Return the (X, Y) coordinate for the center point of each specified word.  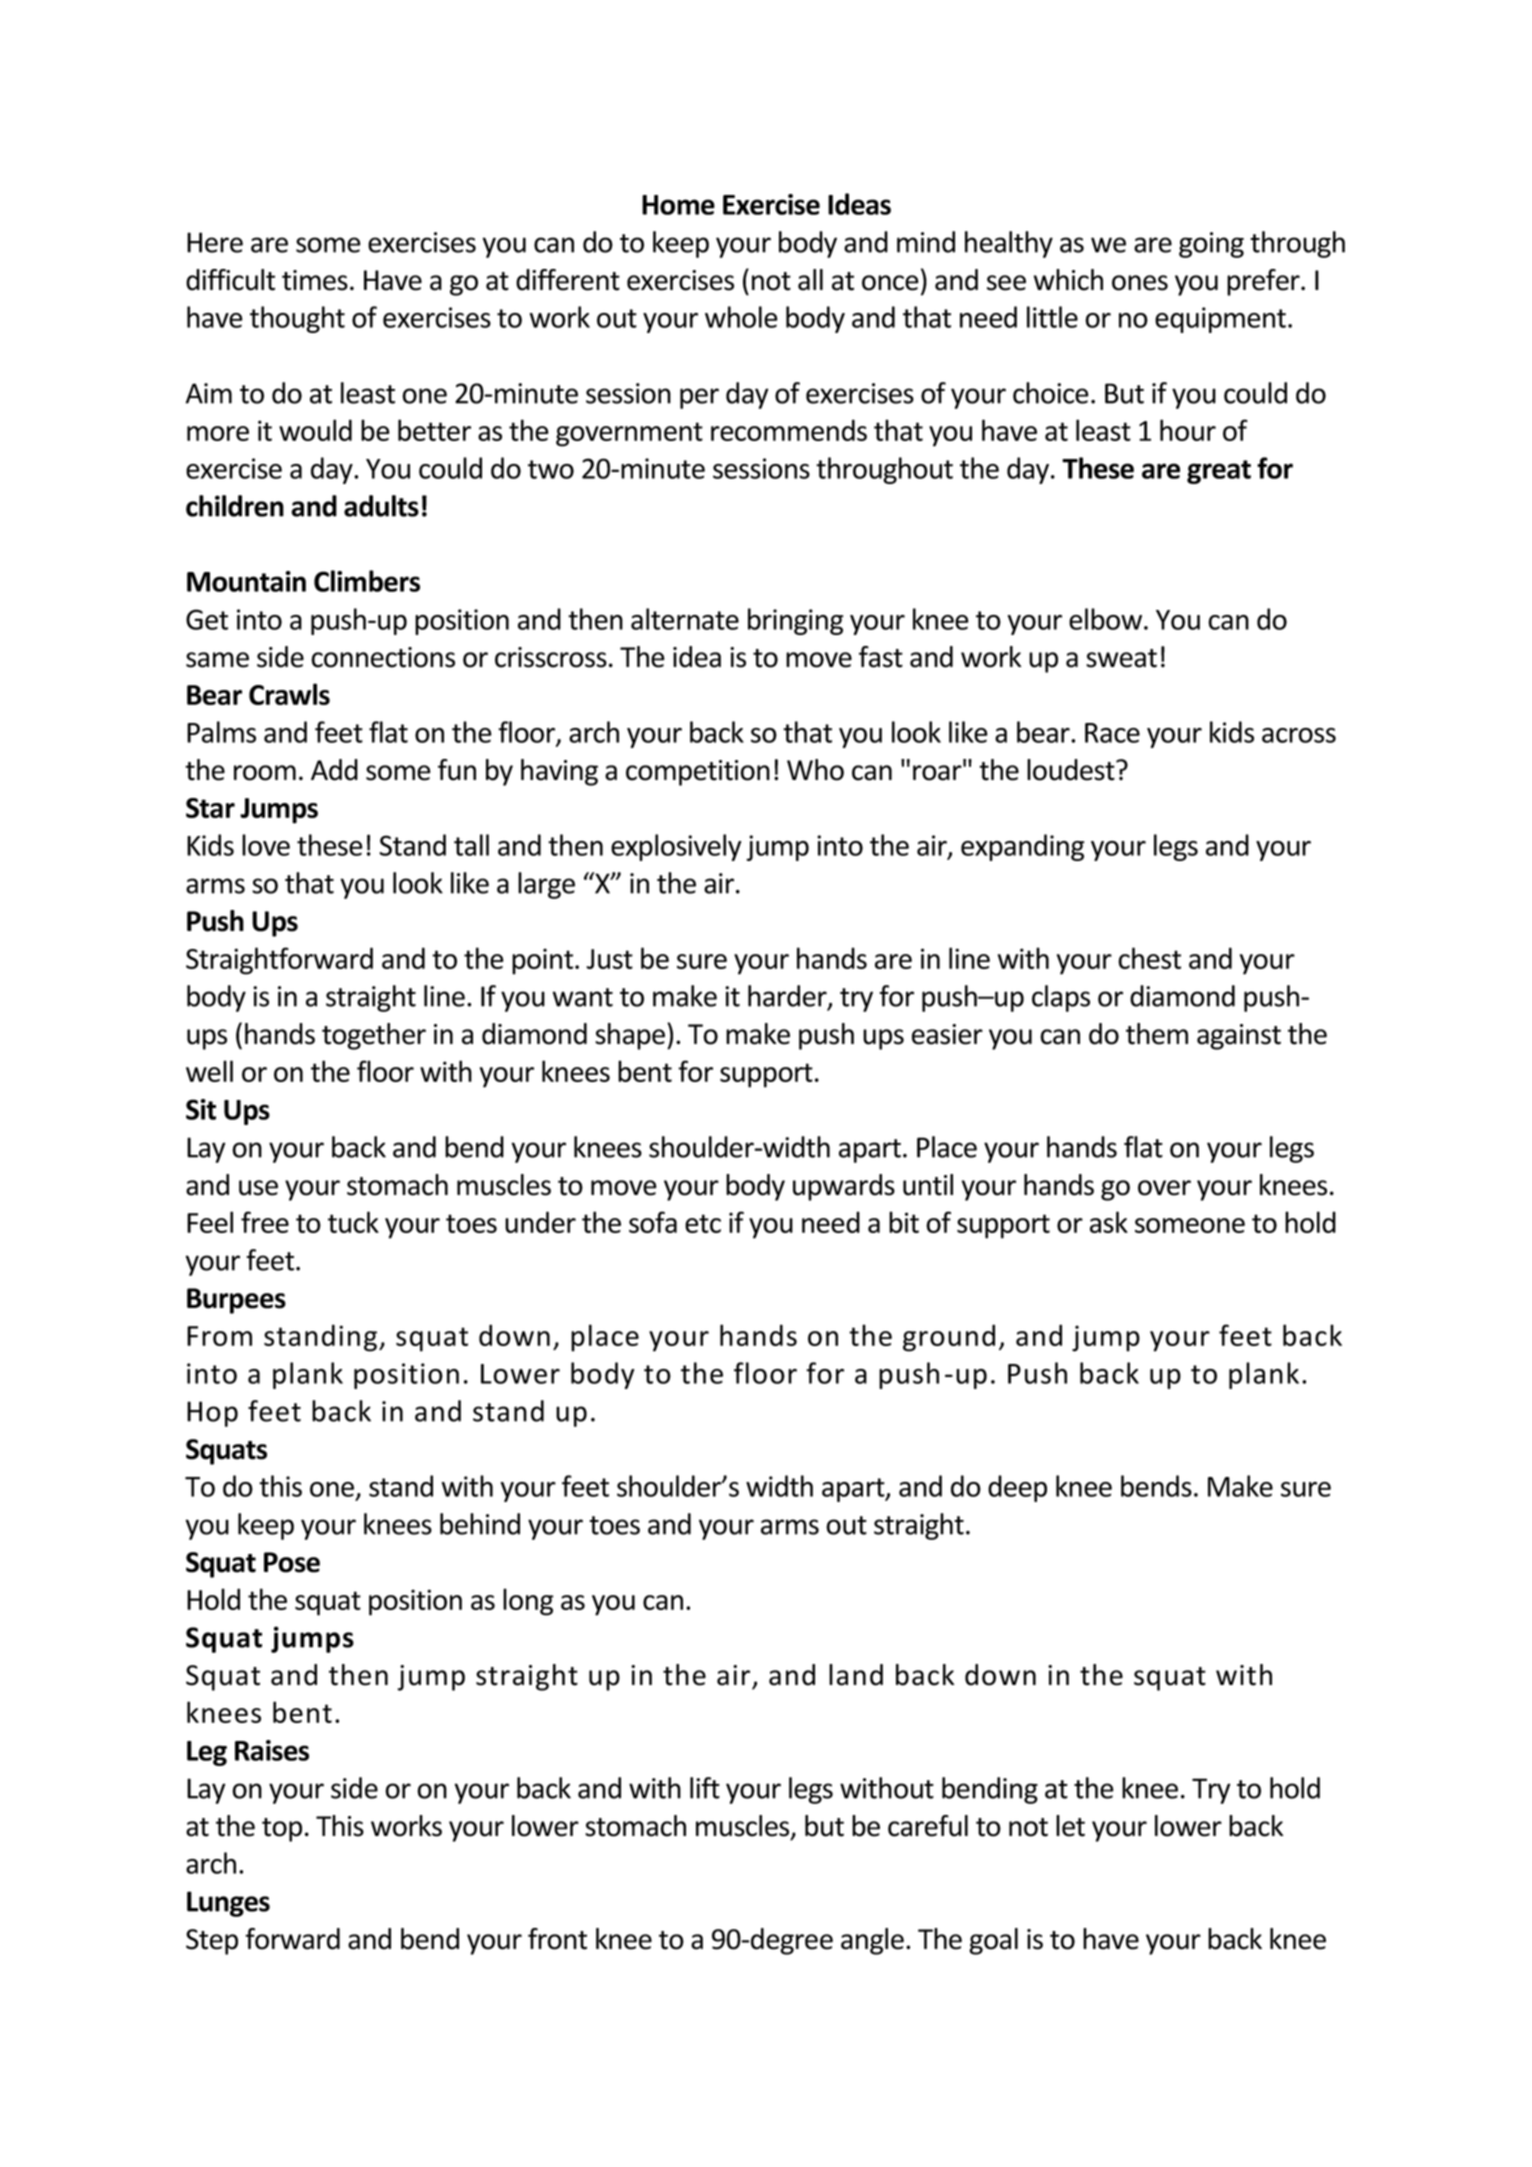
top (282, 1830)
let (1070, 1826)
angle (872, 1941)
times (315, 280)
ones (1140, 283)
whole (741, 317)
